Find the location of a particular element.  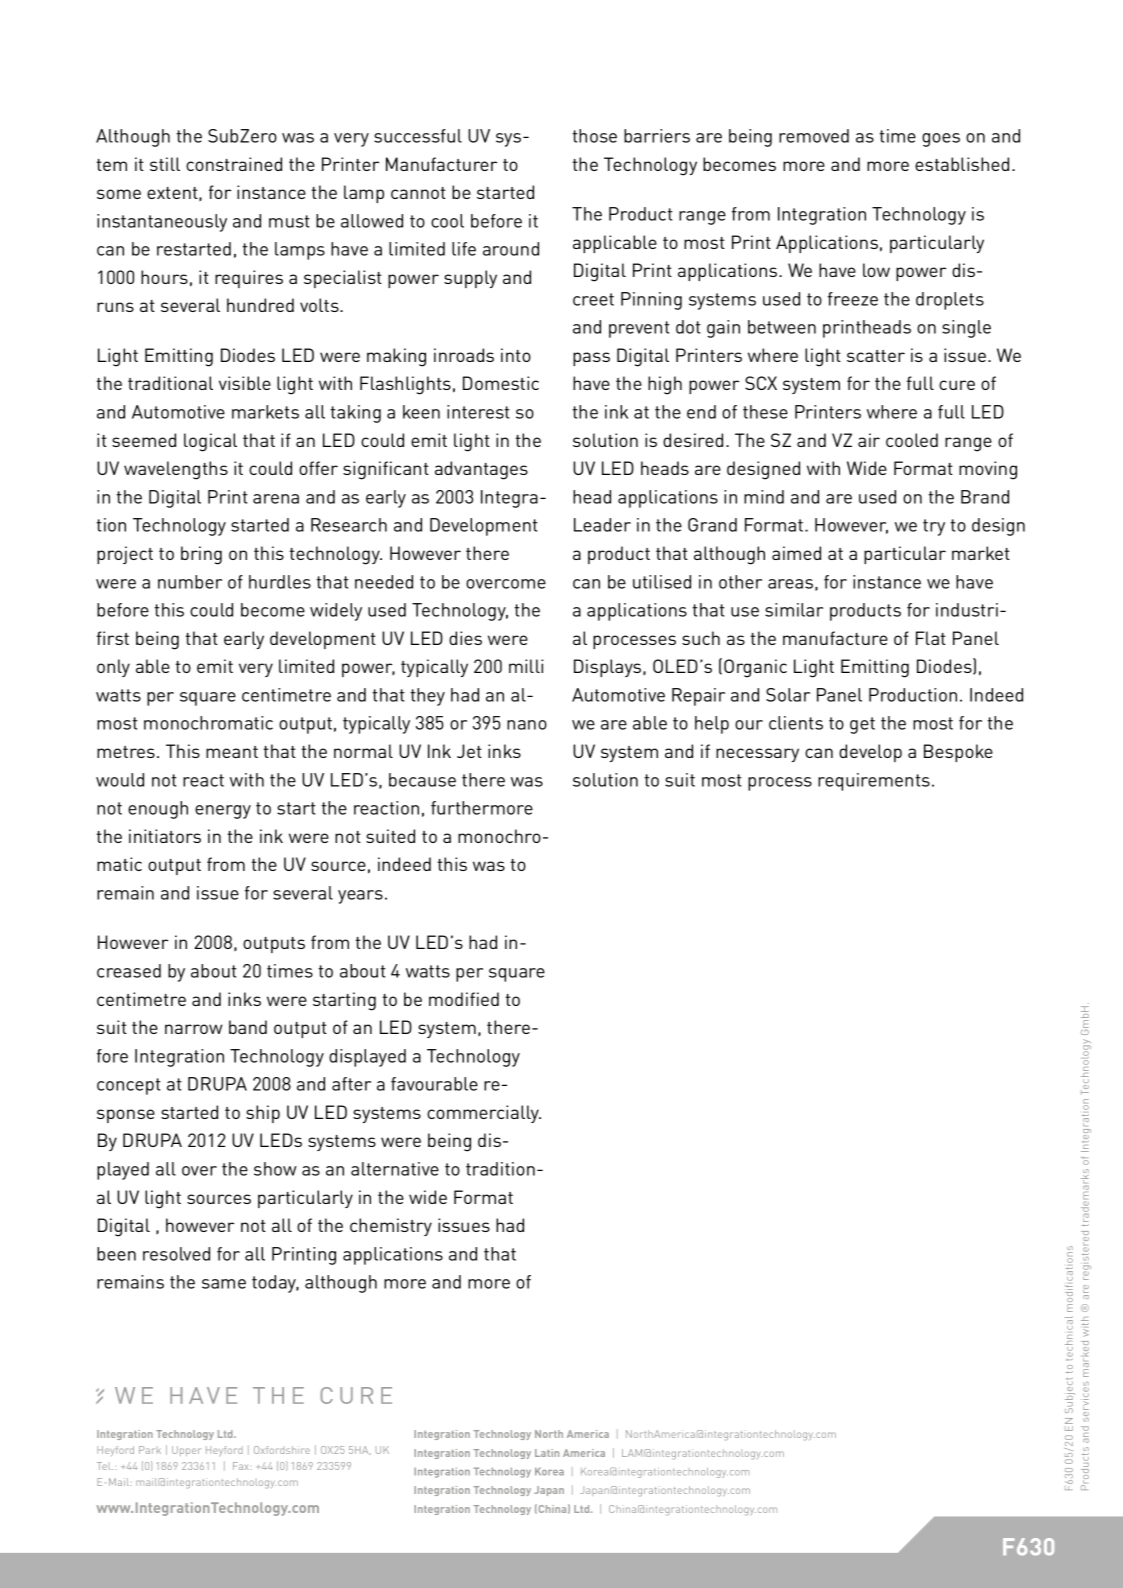

logical is located at coordinates (210, 442).
